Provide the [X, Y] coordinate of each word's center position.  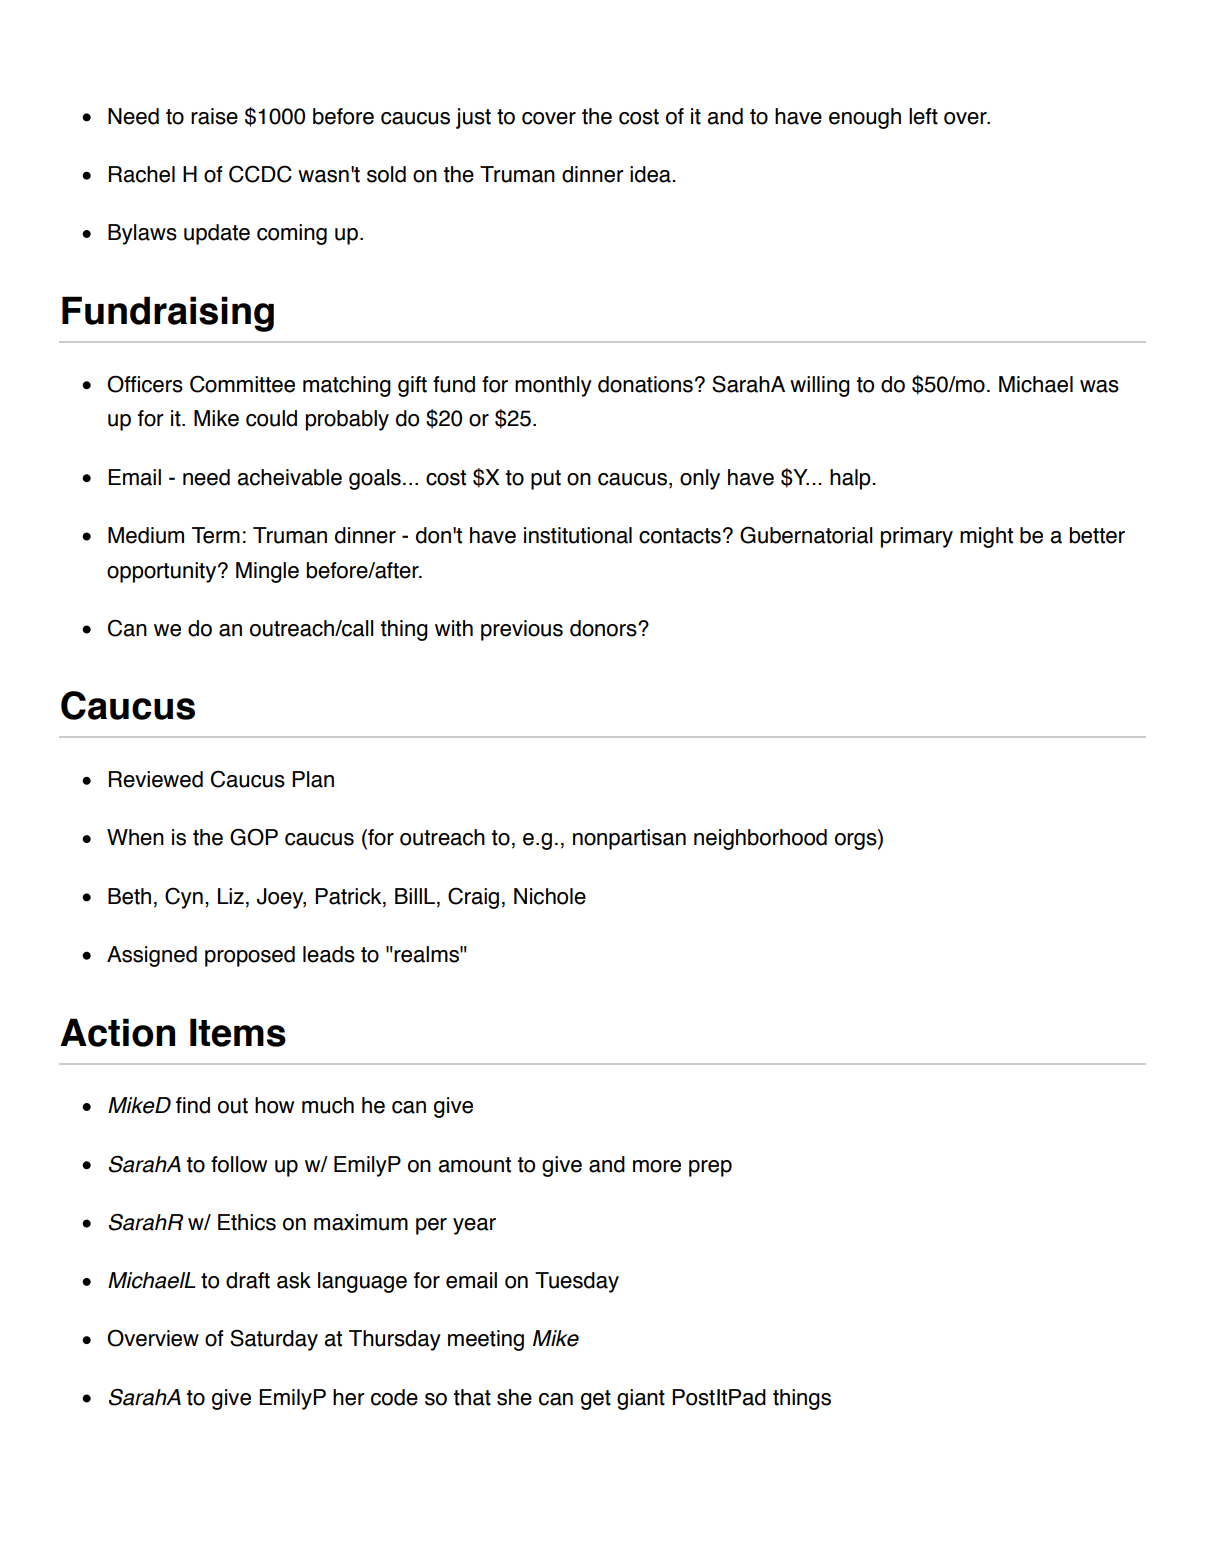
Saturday [274, 1340]
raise [214, 116]
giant [641, 1399]
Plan [313, 779]
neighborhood [760, 839]
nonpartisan [629, 839]
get [596, 1400]
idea [651, 174]
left [923, 116]
